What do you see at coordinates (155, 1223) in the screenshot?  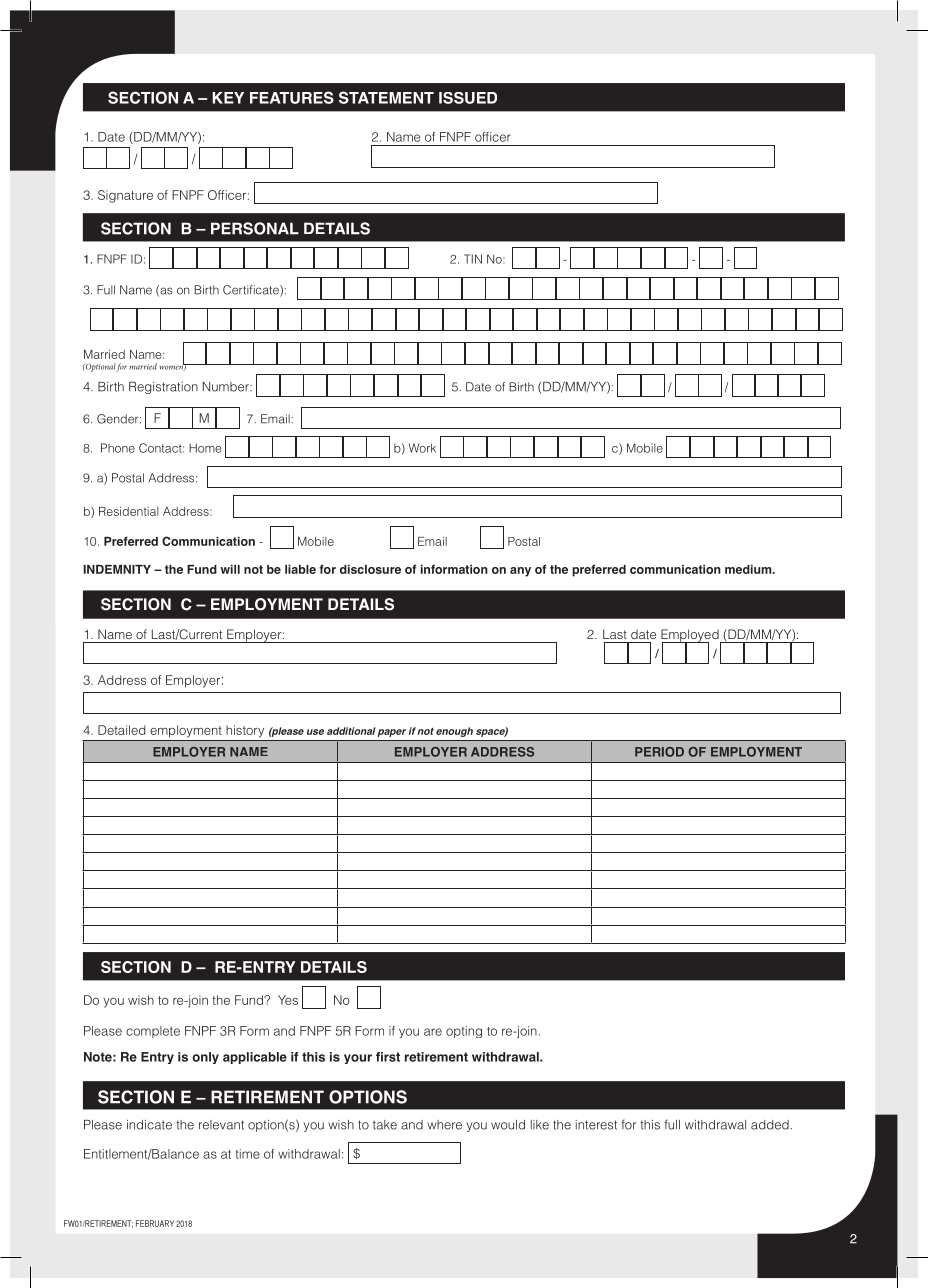 I see `FEBRUARY` at bounding box center [155, 1223].
